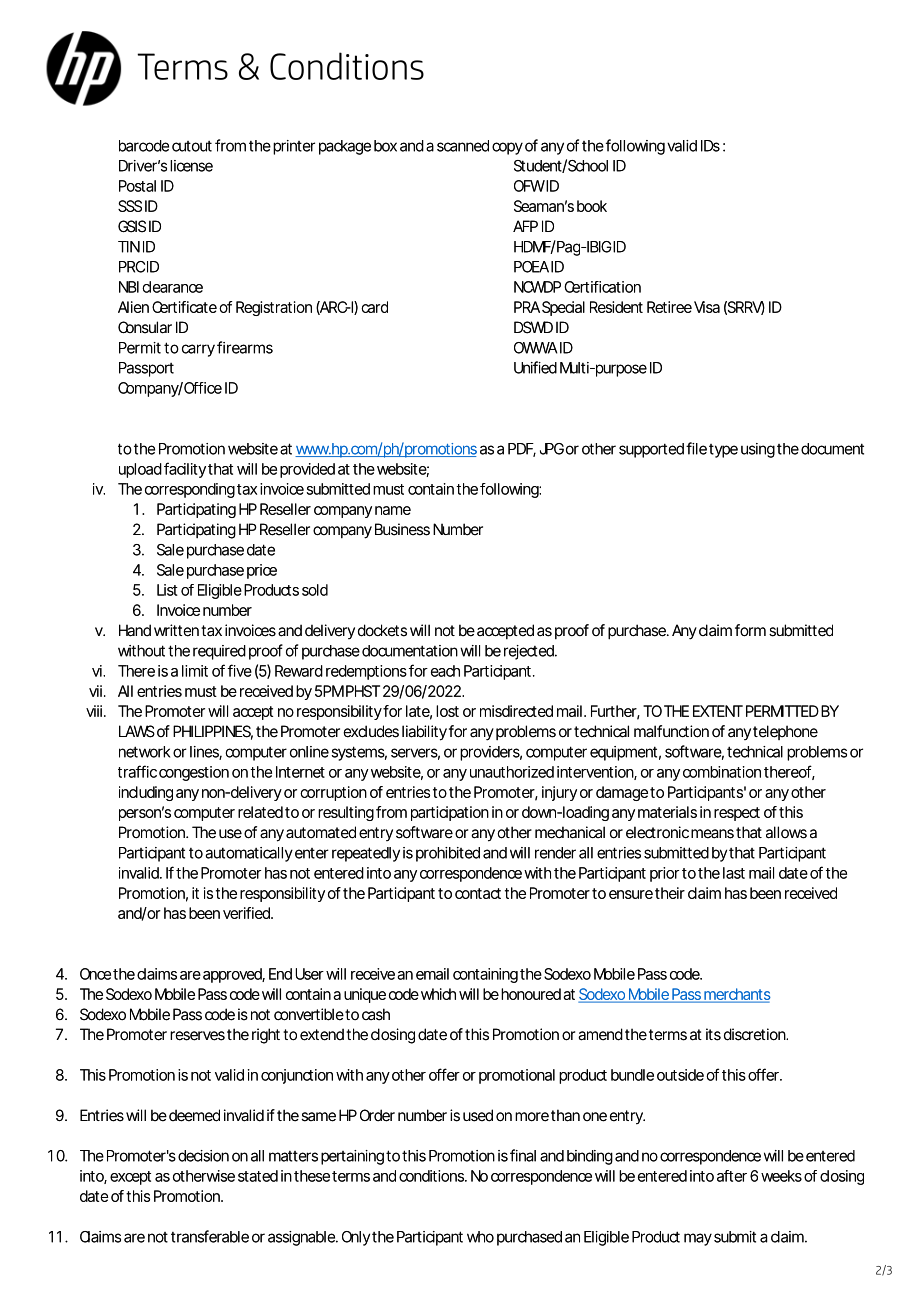 The height and width of the page is (1308, 924). What do you see at coordinates (447, 711) in the page?
I see `lost` at bounding box center [447, 711].
